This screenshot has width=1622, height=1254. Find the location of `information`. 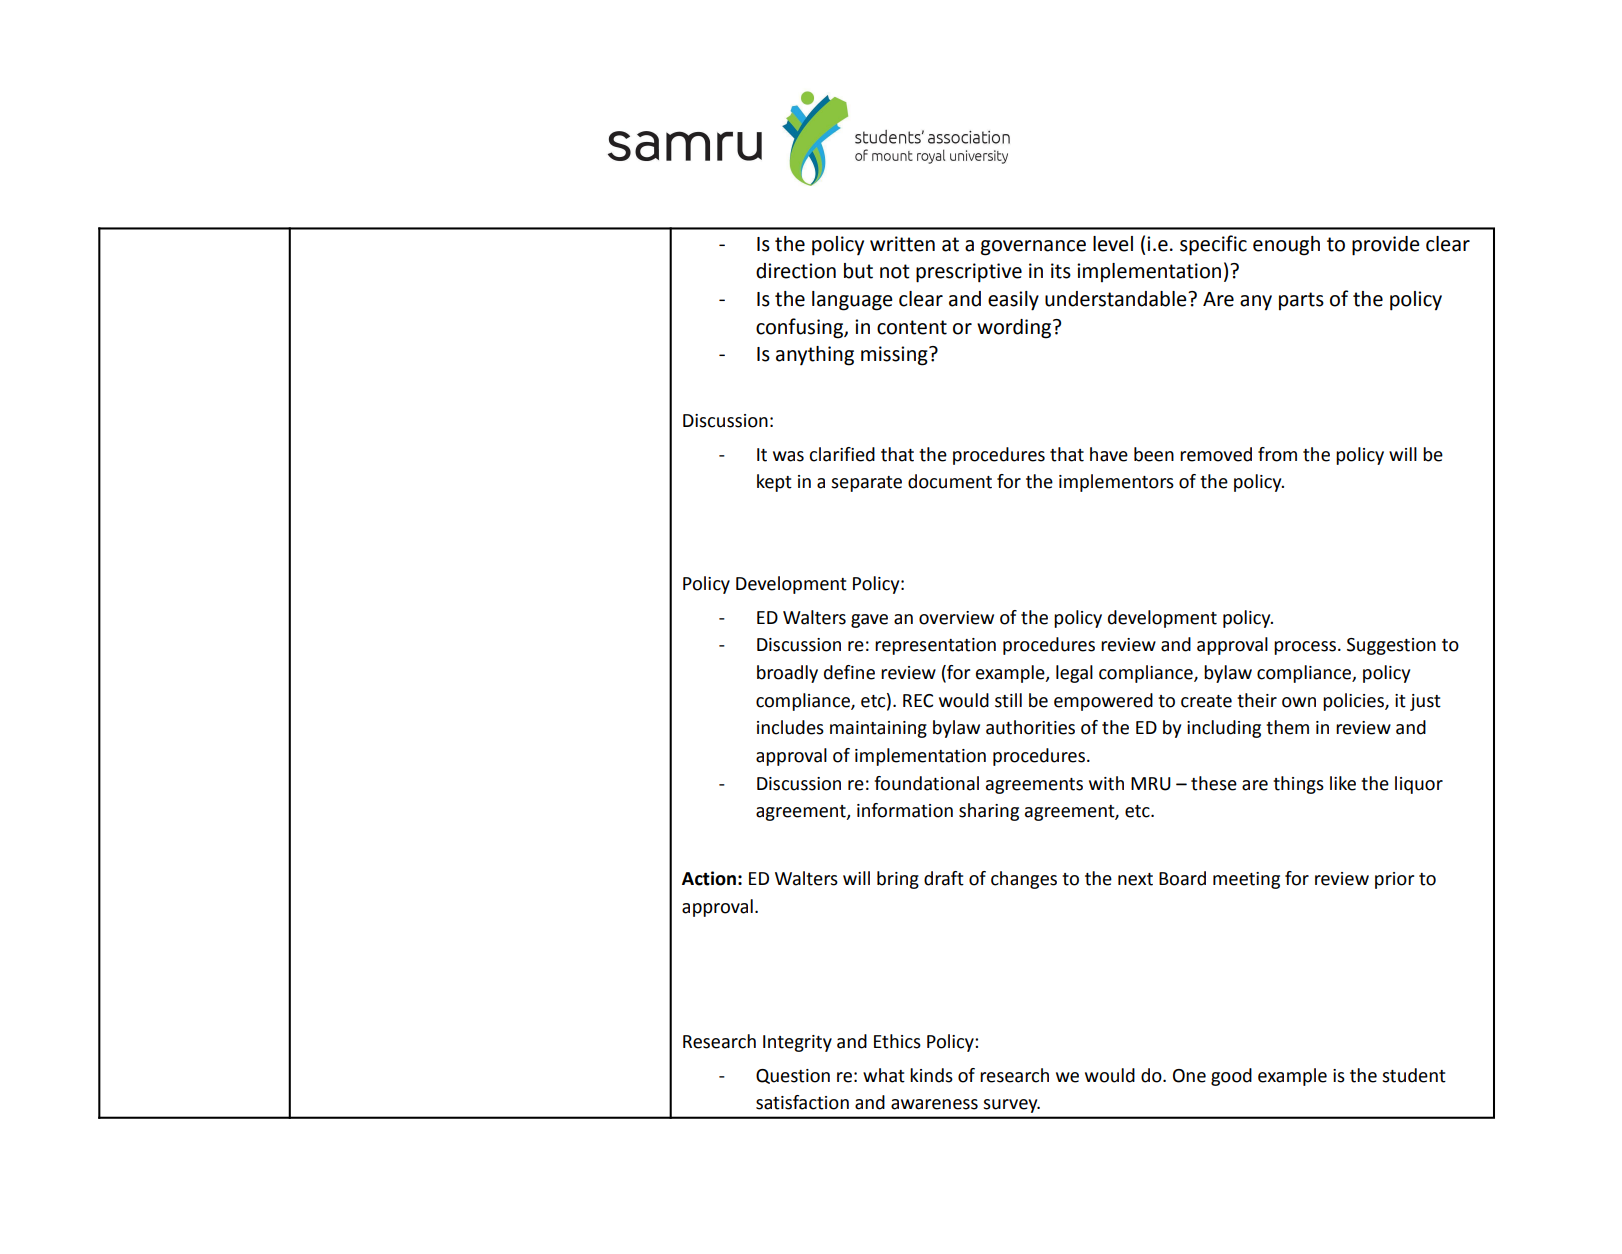

information is located at coordinates (905, 810).
